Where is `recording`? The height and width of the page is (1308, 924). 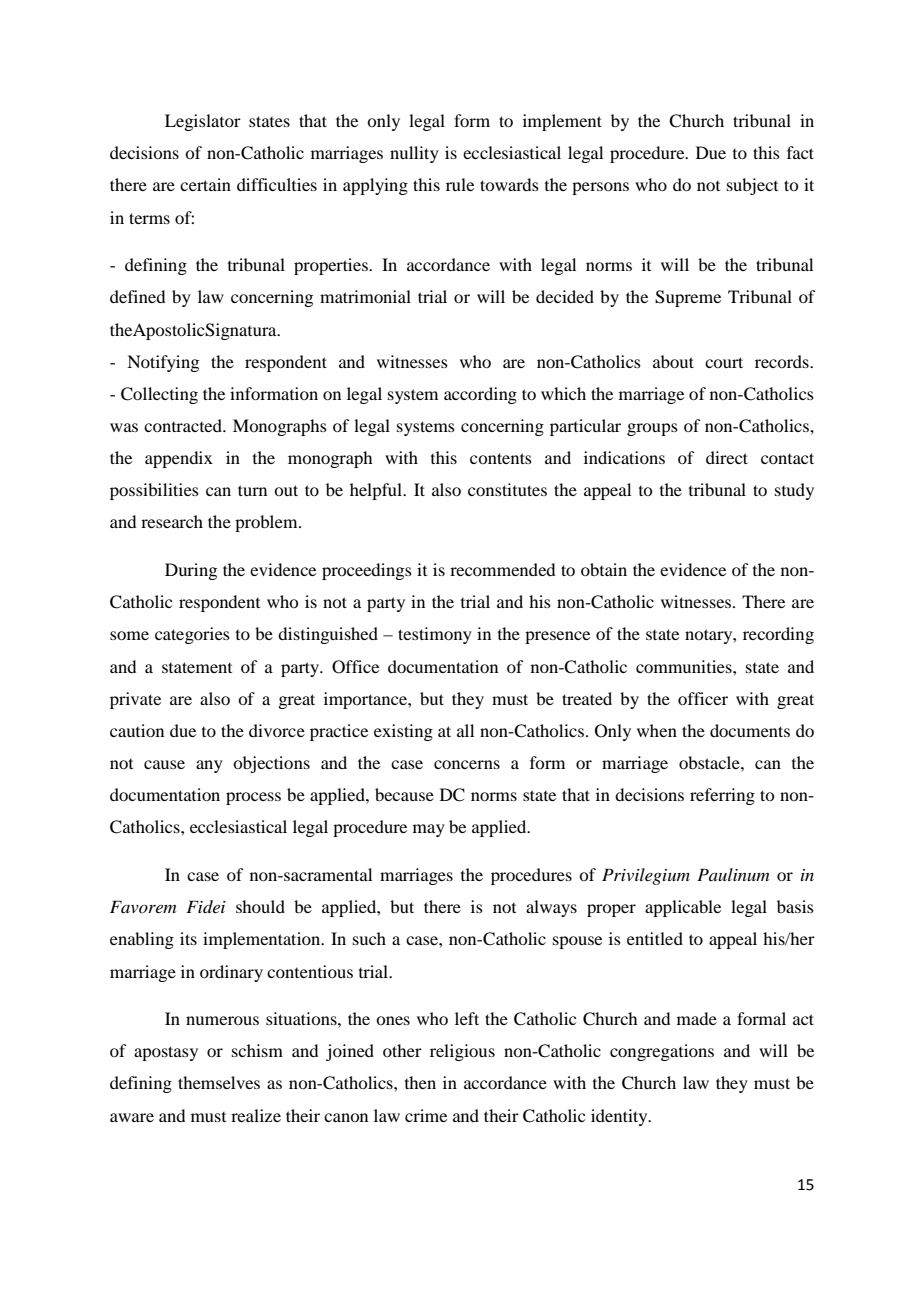
recording is located at coordinates (778, 635).
